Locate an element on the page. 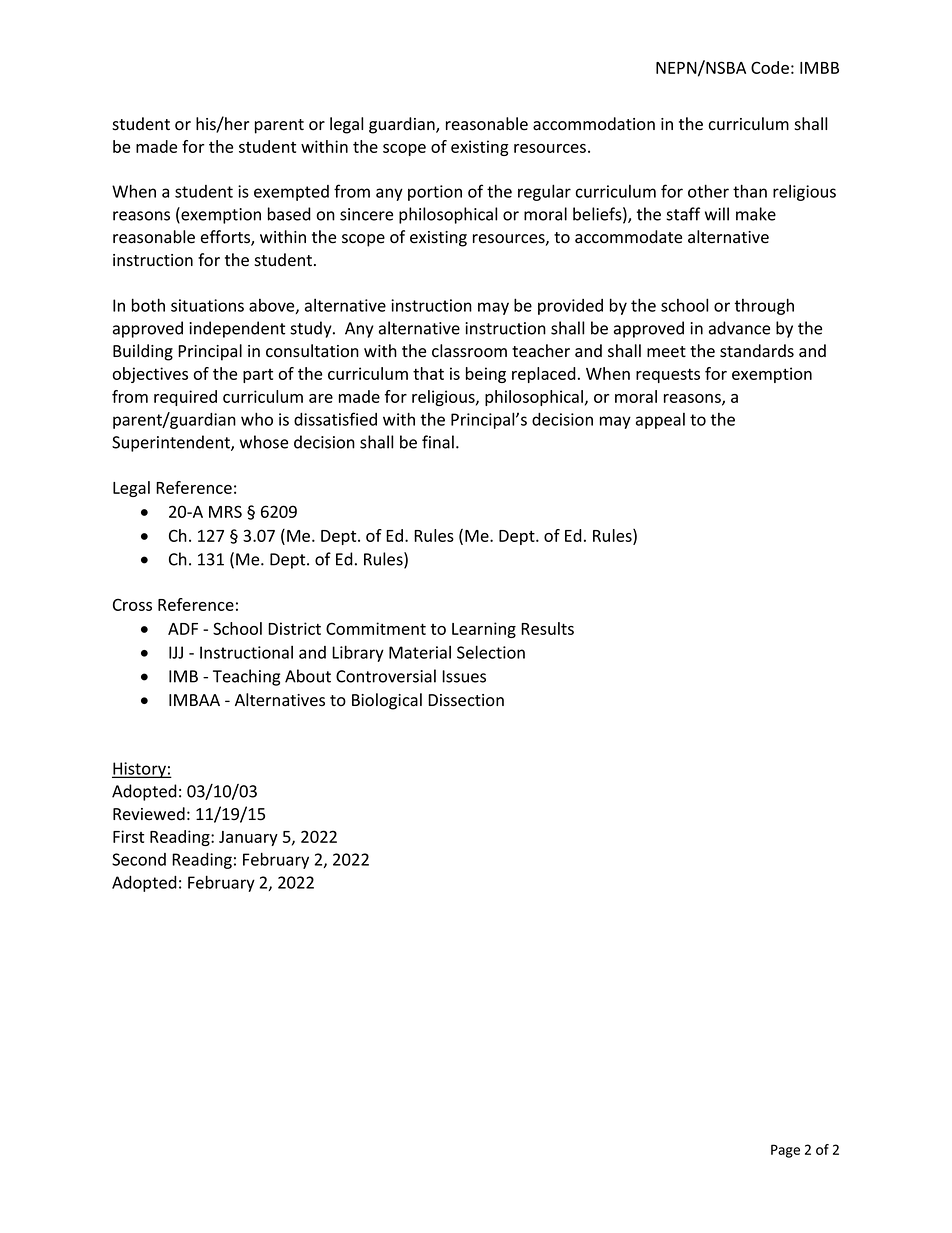 This page has width=952, height=1233. Page is located at coordinates (785, 1151).
